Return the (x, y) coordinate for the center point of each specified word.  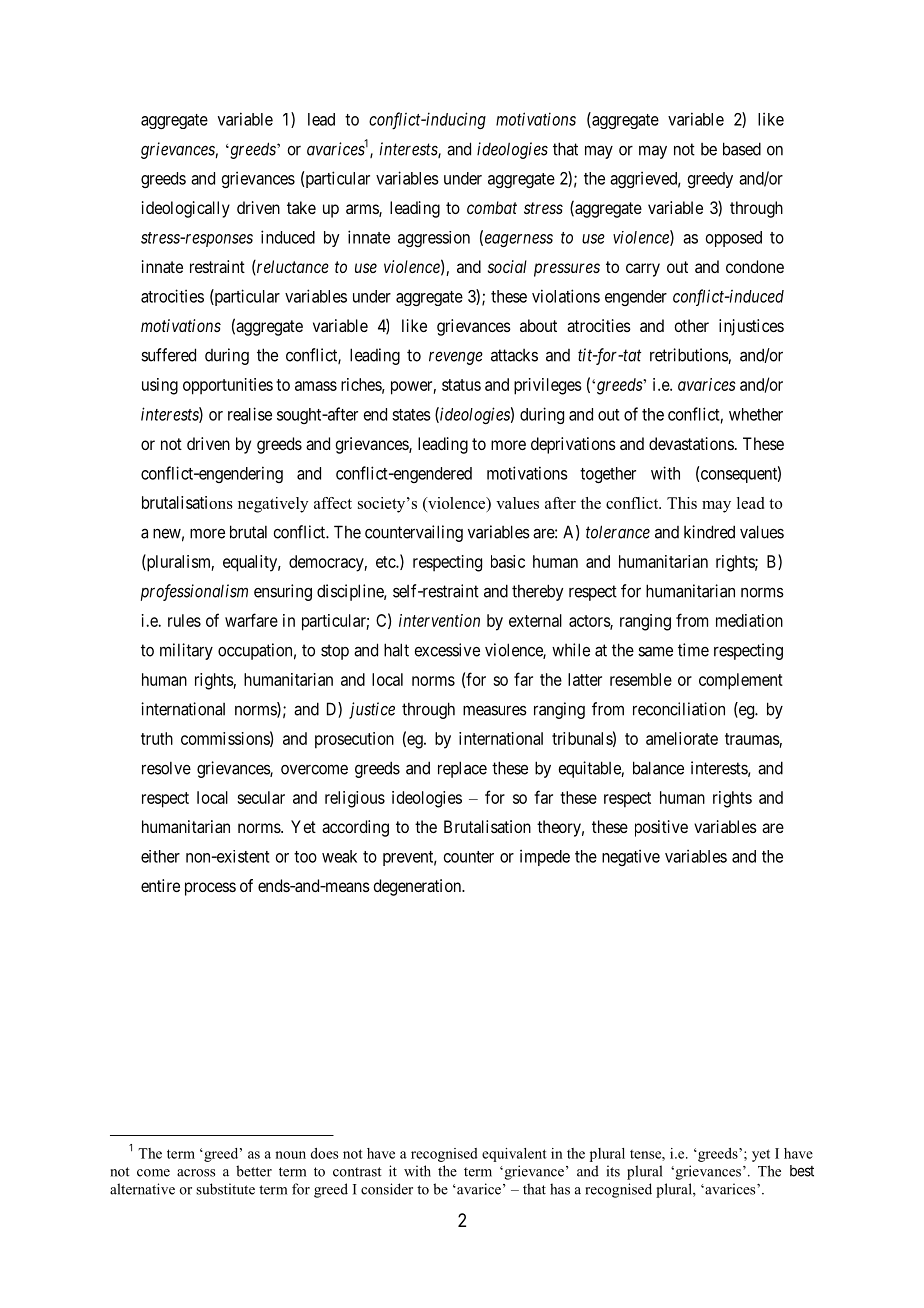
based (742, 149)
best (802, 1171)
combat (492, 207)
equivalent (514, 1155)
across (196, 1173)
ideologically (186, 209)
